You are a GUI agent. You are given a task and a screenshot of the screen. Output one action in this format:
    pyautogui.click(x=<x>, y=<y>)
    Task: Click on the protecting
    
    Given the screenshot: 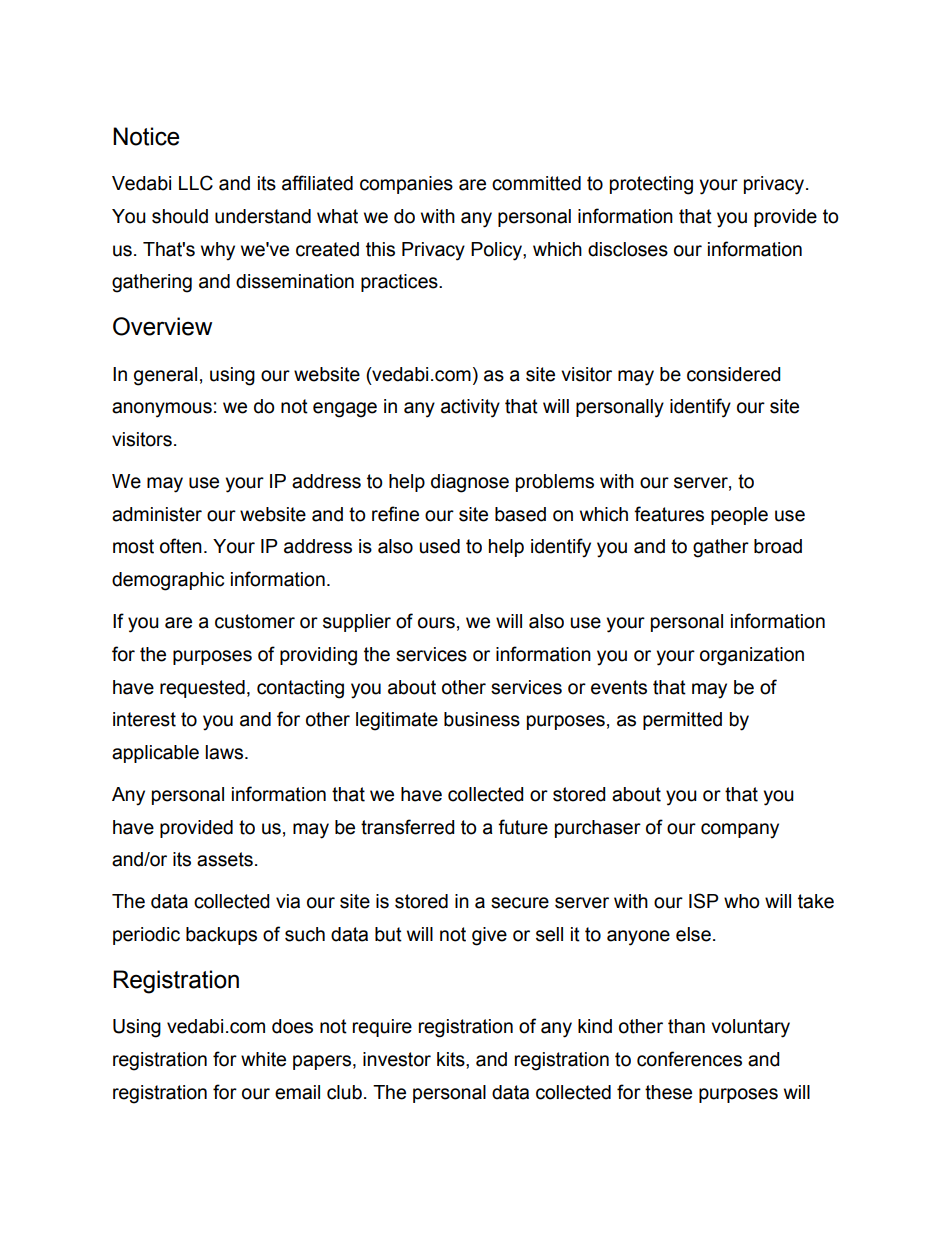 What is the action you would take?
    pyautogui.click(x=651, y=185)
